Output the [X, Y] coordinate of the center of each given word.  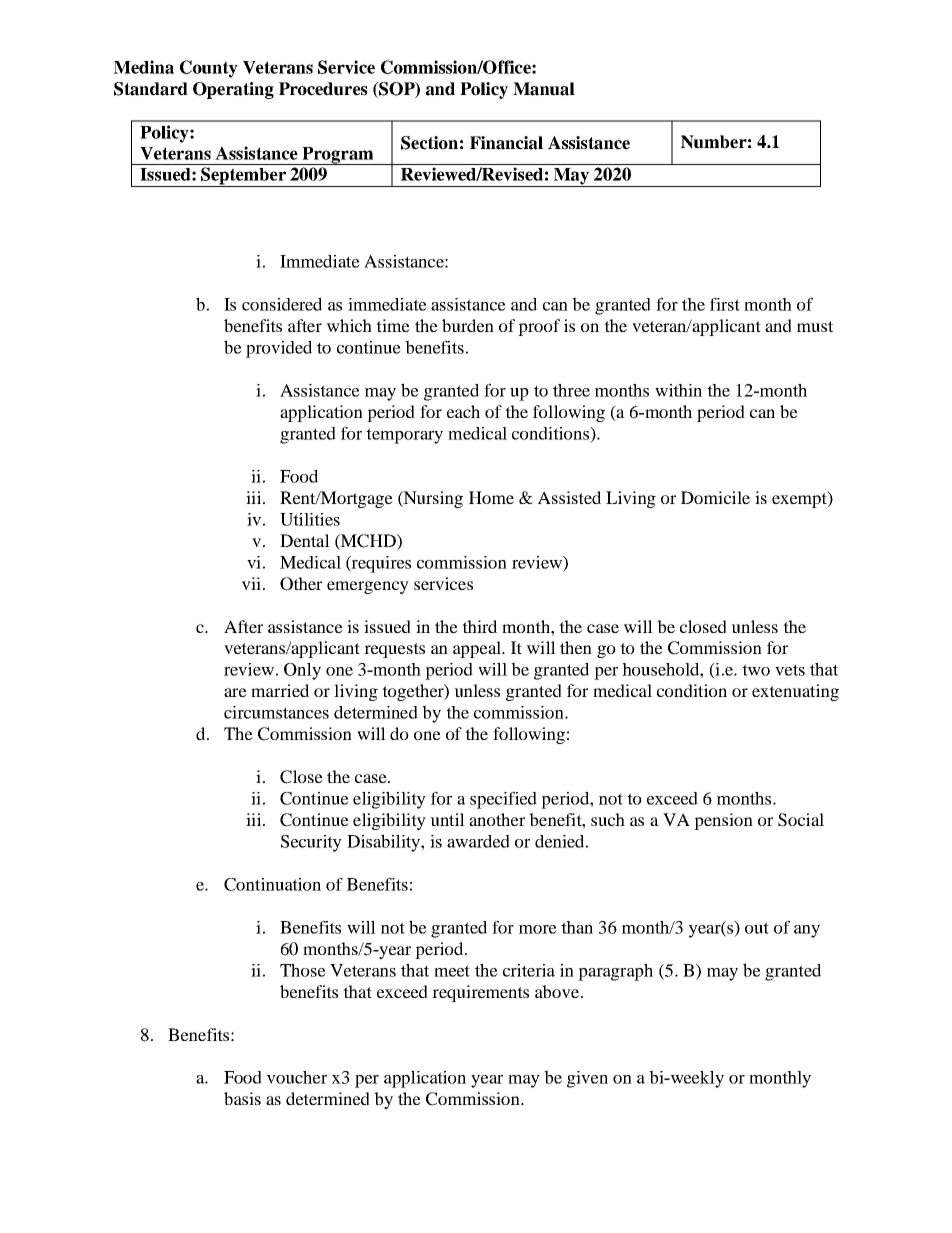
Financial [506, 143]
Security [311, 843]
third [479, 626]
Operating [233, 90]
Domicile [715, 497]
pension [723, 821]
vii [251, 583]
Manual [544, 89]
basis [242, 1098]
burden [468, 325]
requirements [480, 993]
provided [279, 349]
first [725, 304]
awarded [478, 841]
